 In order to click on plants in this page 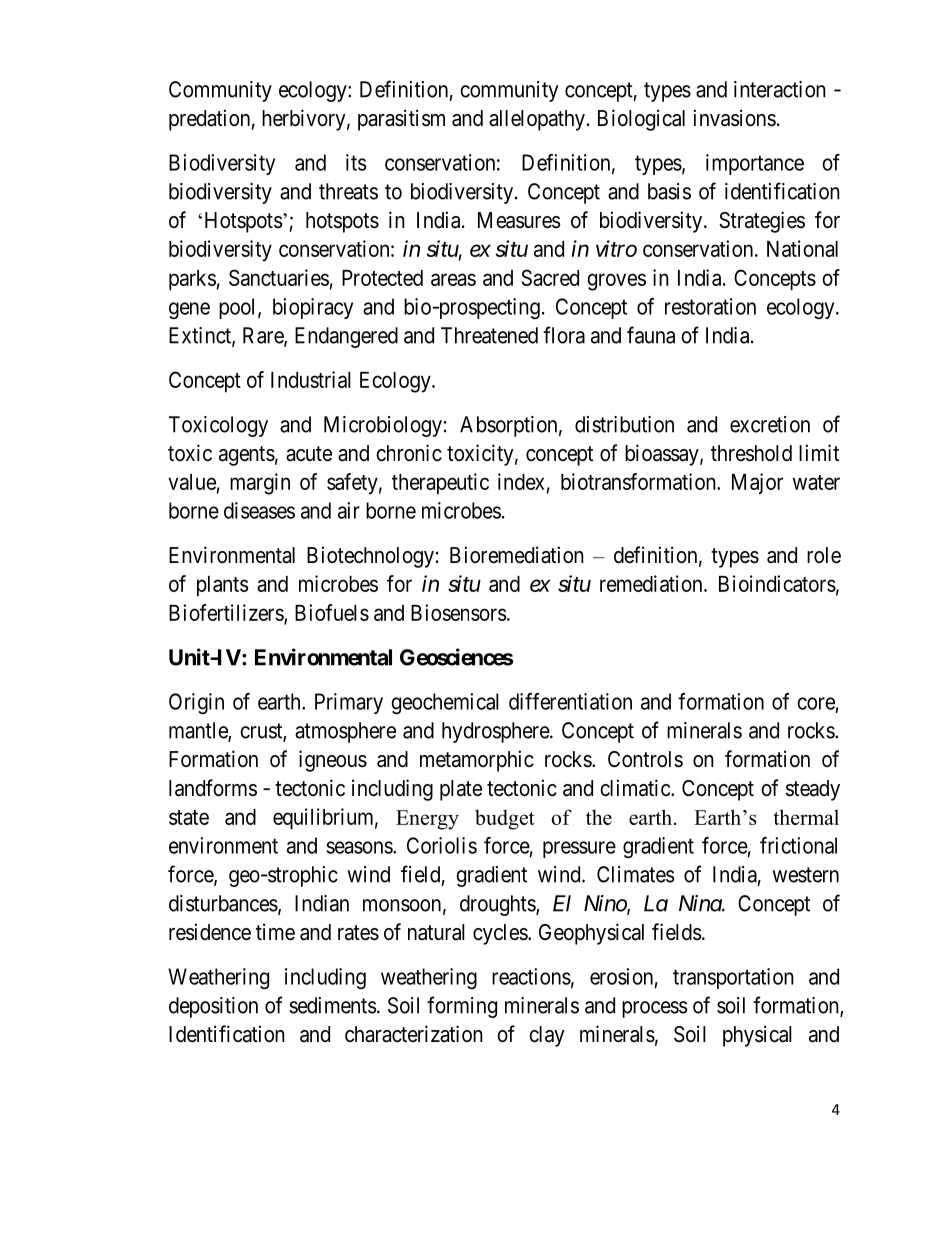, I will do `click(223, 586)`.
